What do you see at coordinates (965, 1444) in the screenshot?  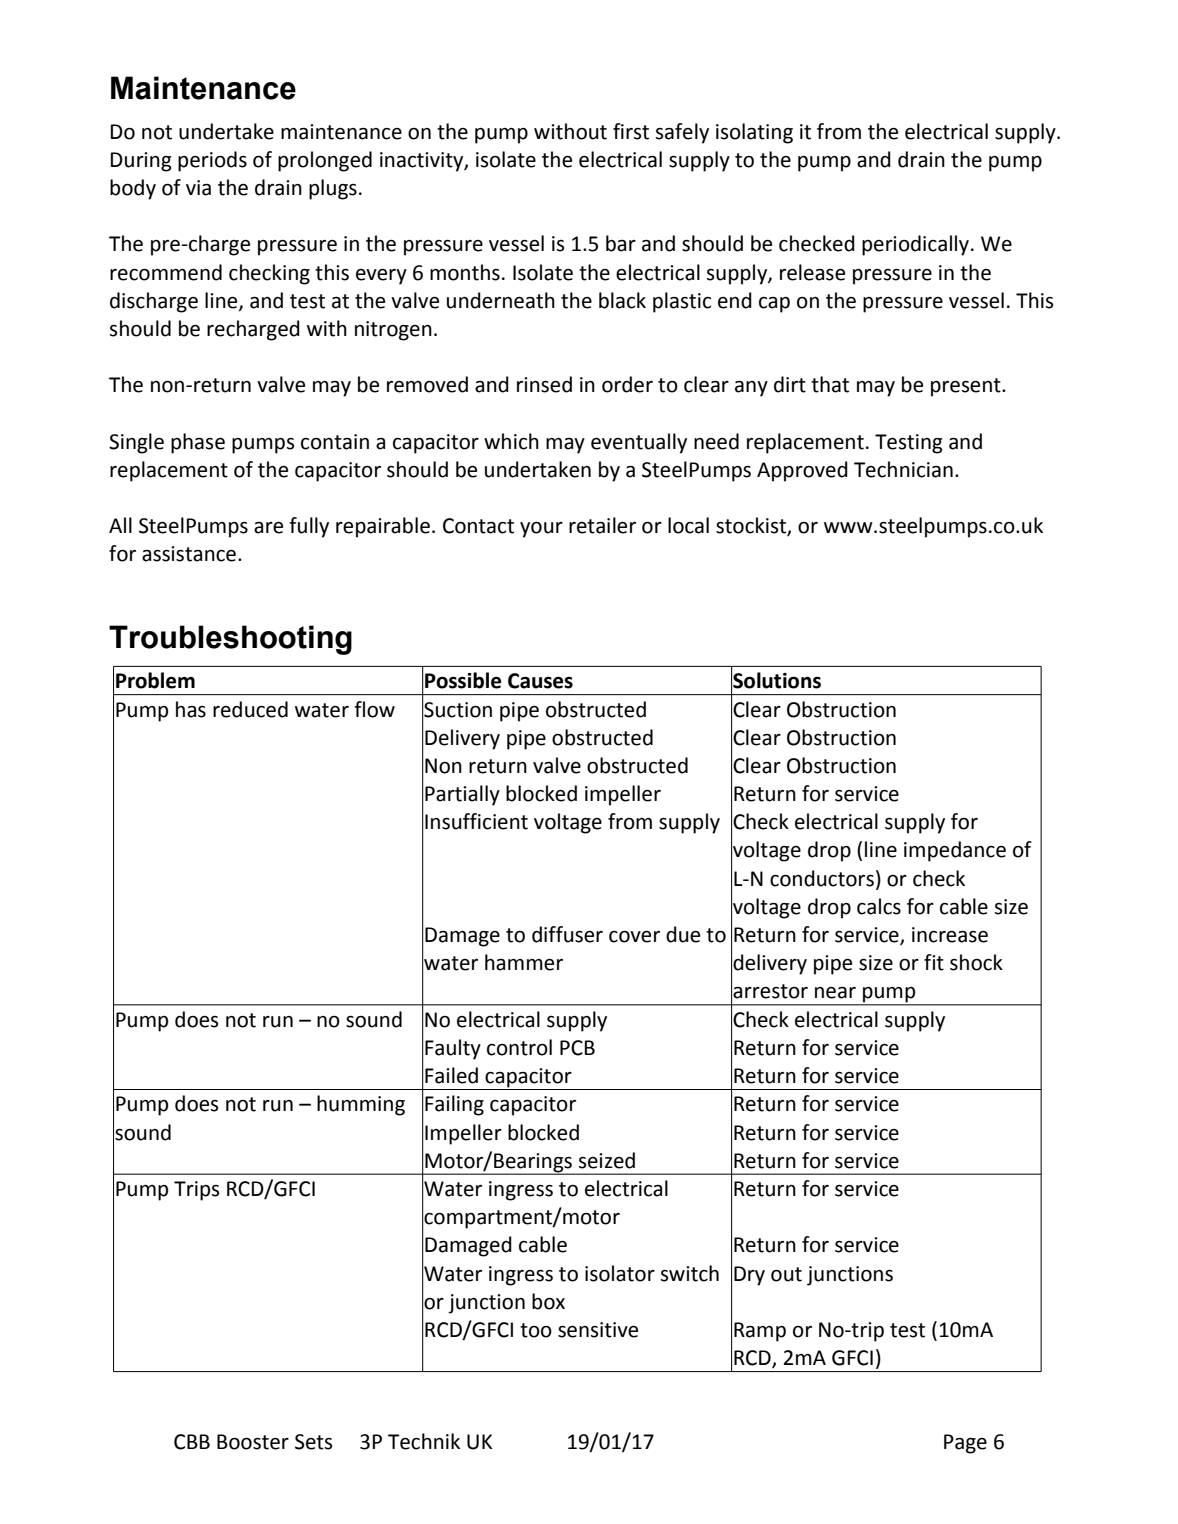 I see `Page` at bounding box center [965, 1444].
